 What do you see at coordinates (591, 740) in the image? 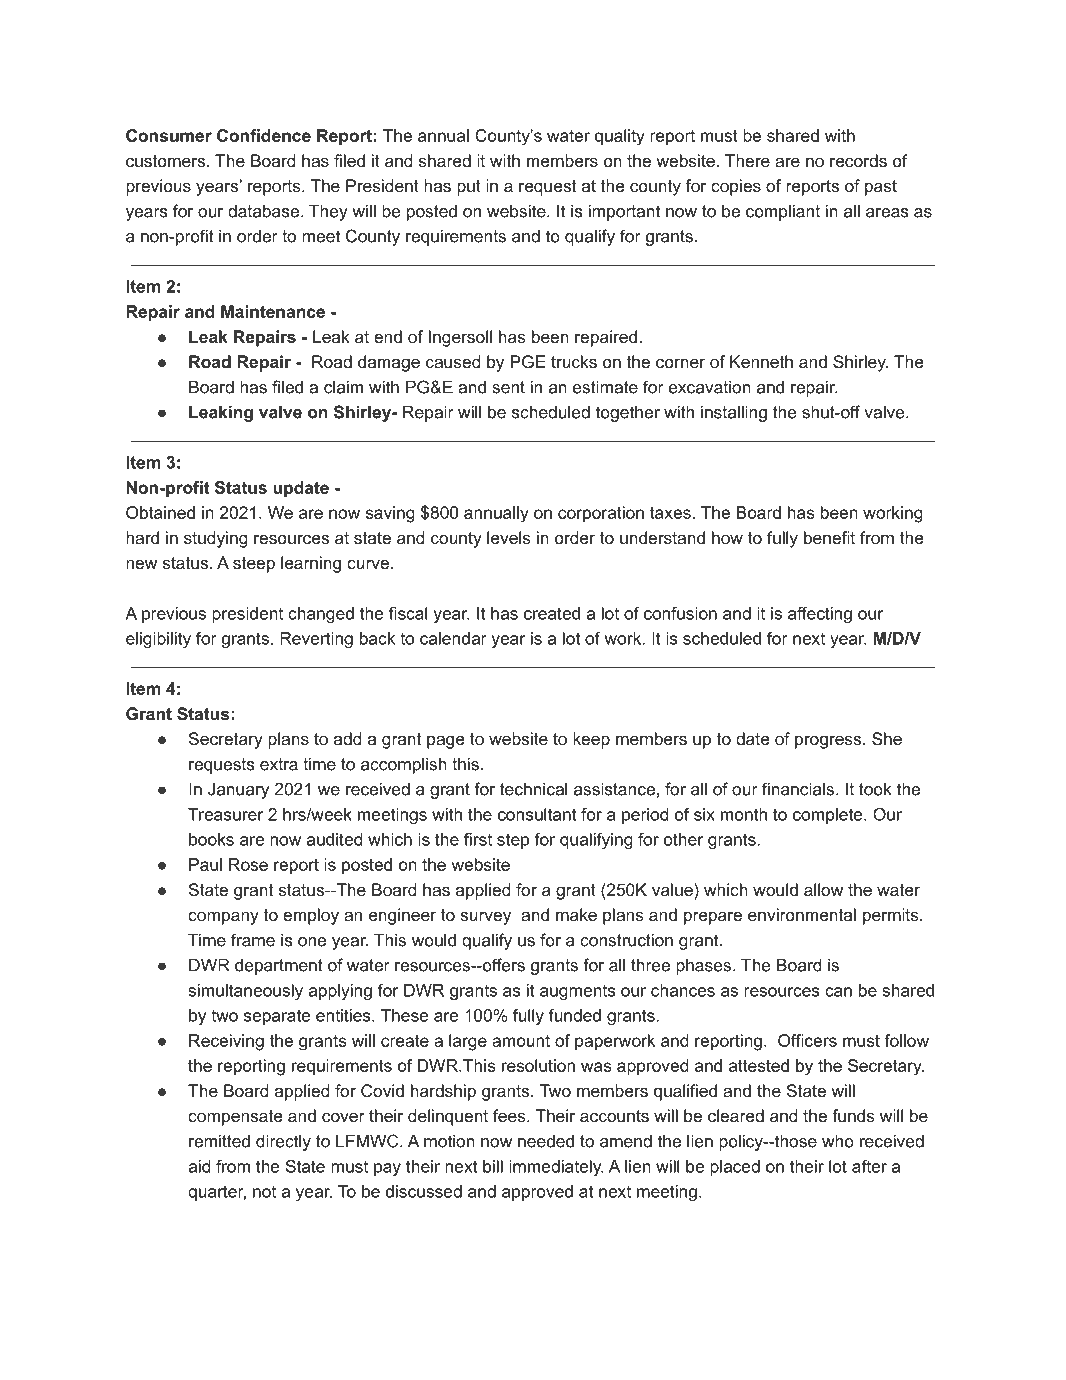
I see `keep` at bounding box center [591, 740].
